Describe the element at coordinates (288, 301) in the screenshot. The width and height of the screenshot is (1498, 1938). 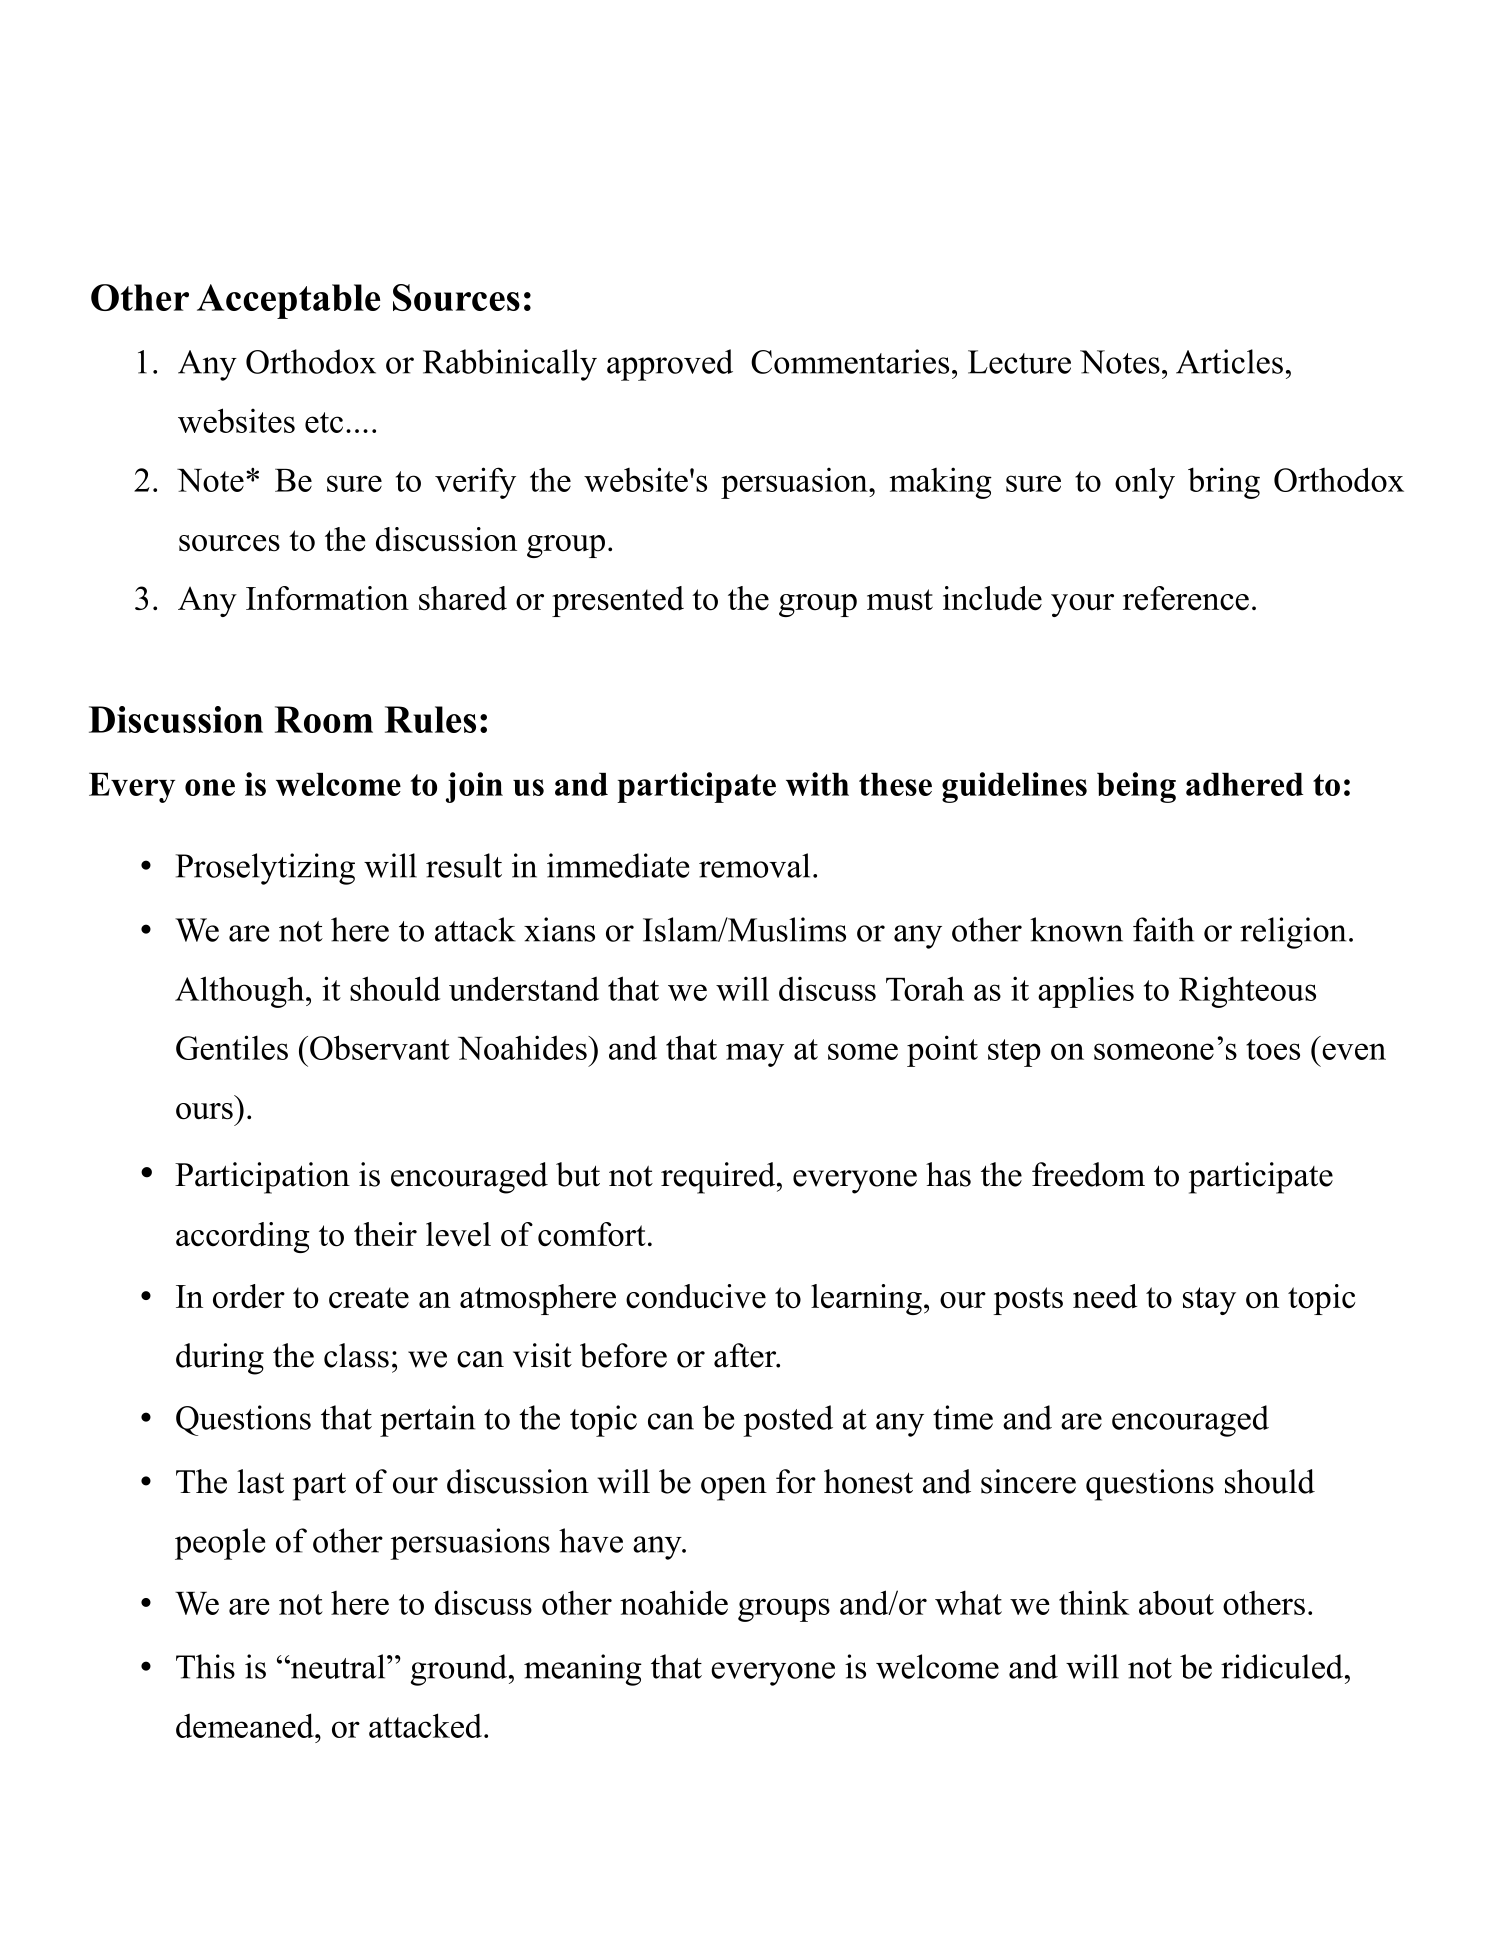
I see `Acceptable` at that location.
